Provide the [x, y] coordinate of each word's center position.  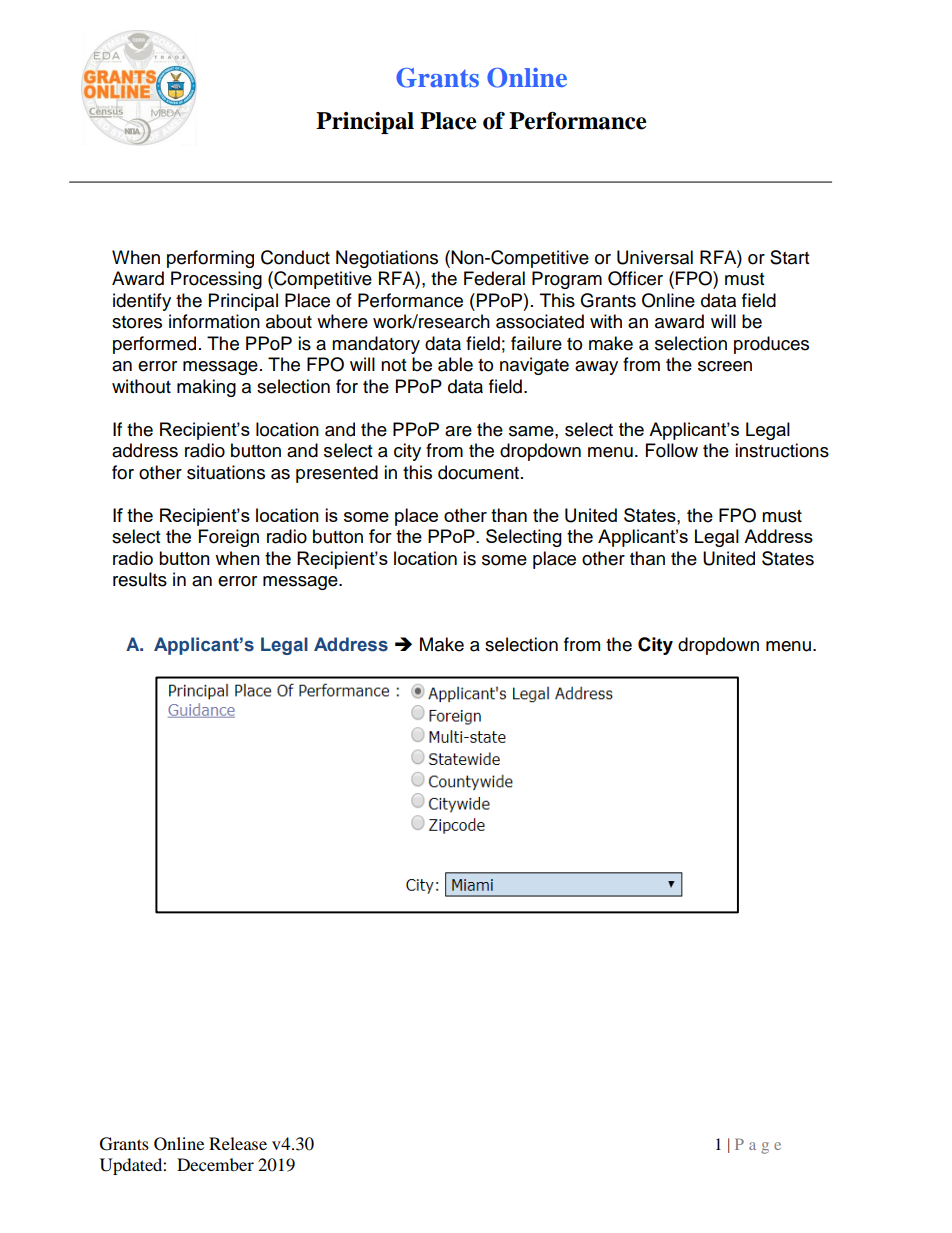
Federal [494, 278]
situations [226, 472]
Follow [672, 450]
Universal [655, 257]
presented [337, 474]
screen [725, 366]
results [140, 579]
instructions [782, 450]
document [480, 472]
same [532, 431]
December [215, 1164]
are [458, 431]
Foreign [229, 538]
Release [238, 1143]
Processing [216, 280]
